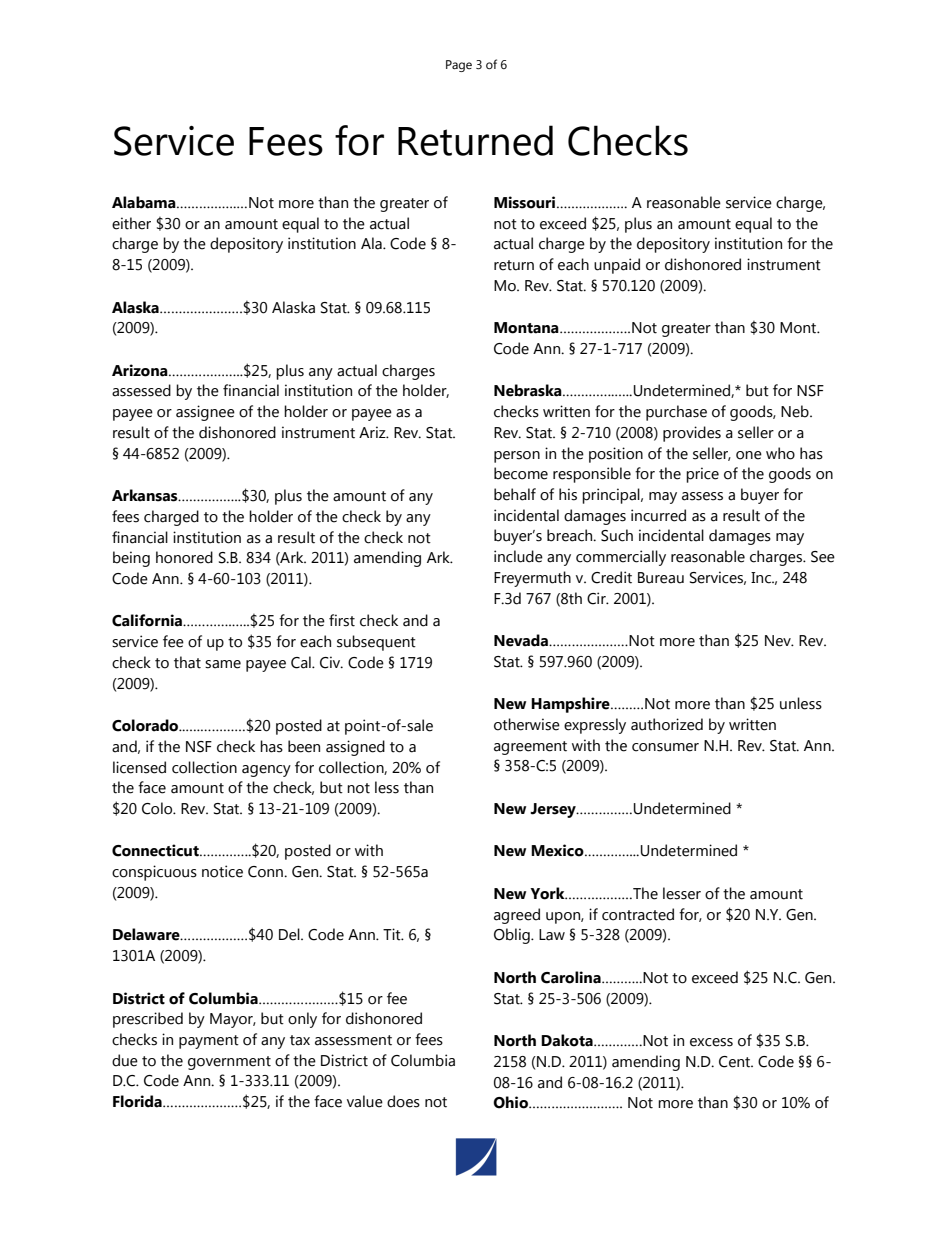 This screenshot has height=1233, width=952. What do you see at coordinates (665, 747) in the screenshot?
I see `consumer` at bounding box center [665, 747].
